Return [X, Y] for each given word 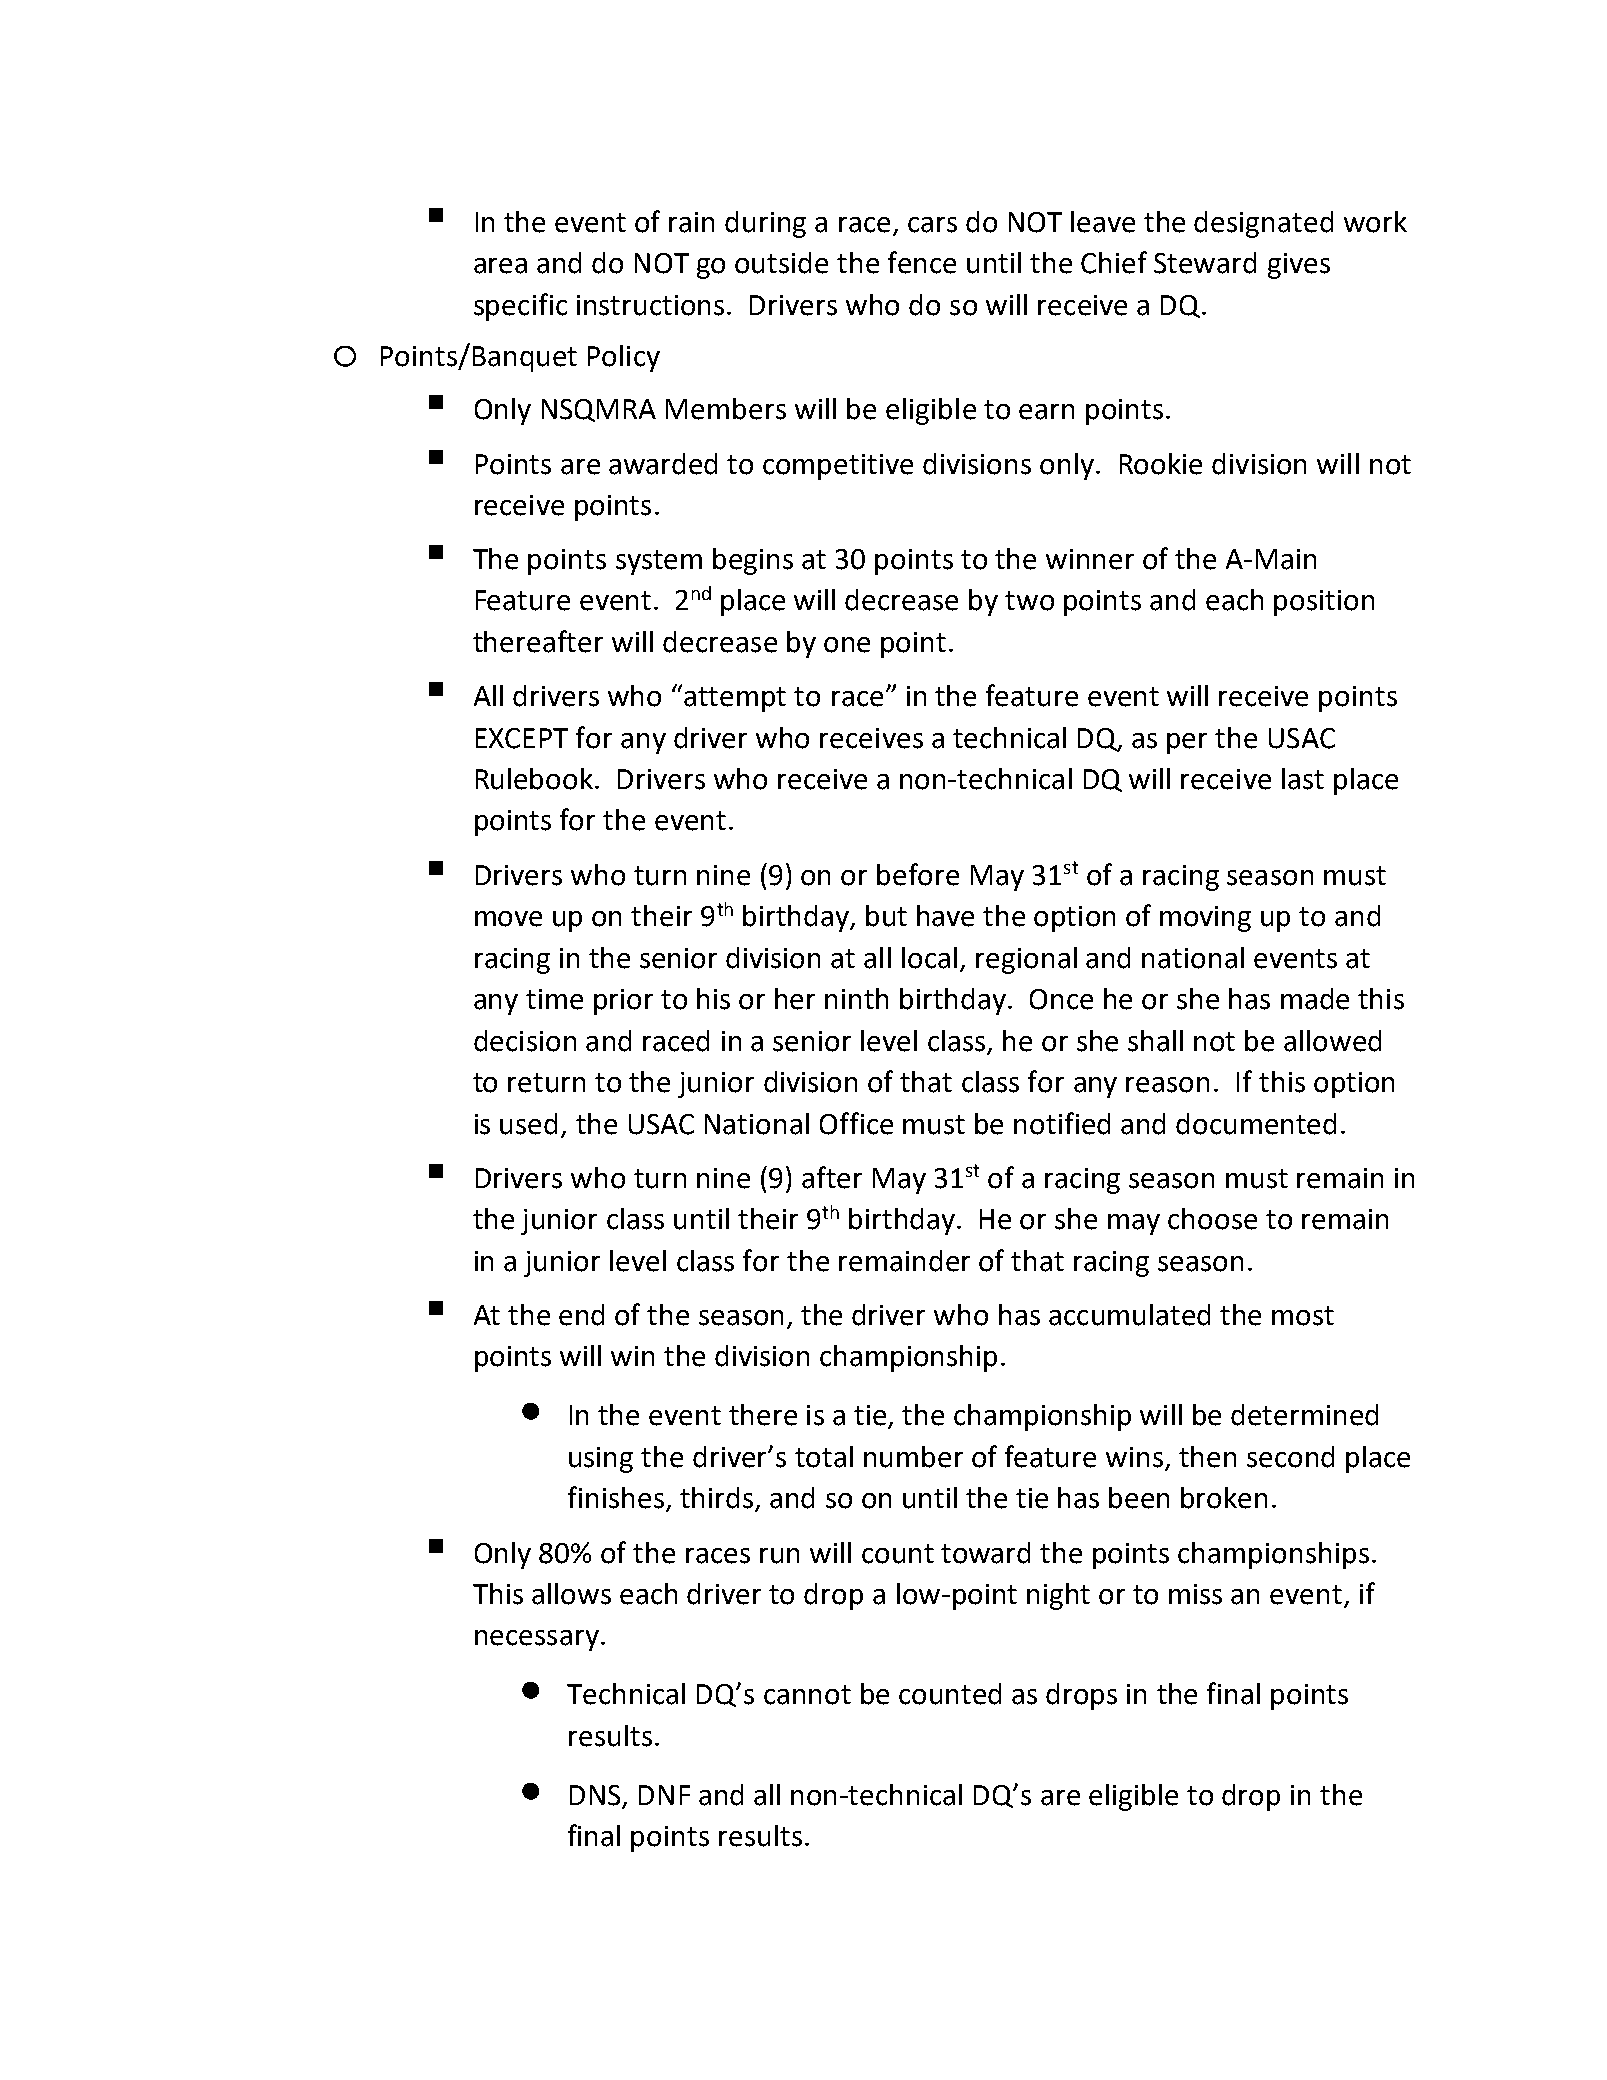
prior [623, 1002]
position [1324, 603]
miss [1195, 1594]
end [581, 1315]
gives [1299, 266]
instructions [652, 305]
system [659, 562]
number [913, 1457]
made [1315, 999]
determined [1304, 1415]
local [929, 958]
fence [922, 262]
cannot [807, 1695]
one [847, 645]
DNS [596, 1796]
